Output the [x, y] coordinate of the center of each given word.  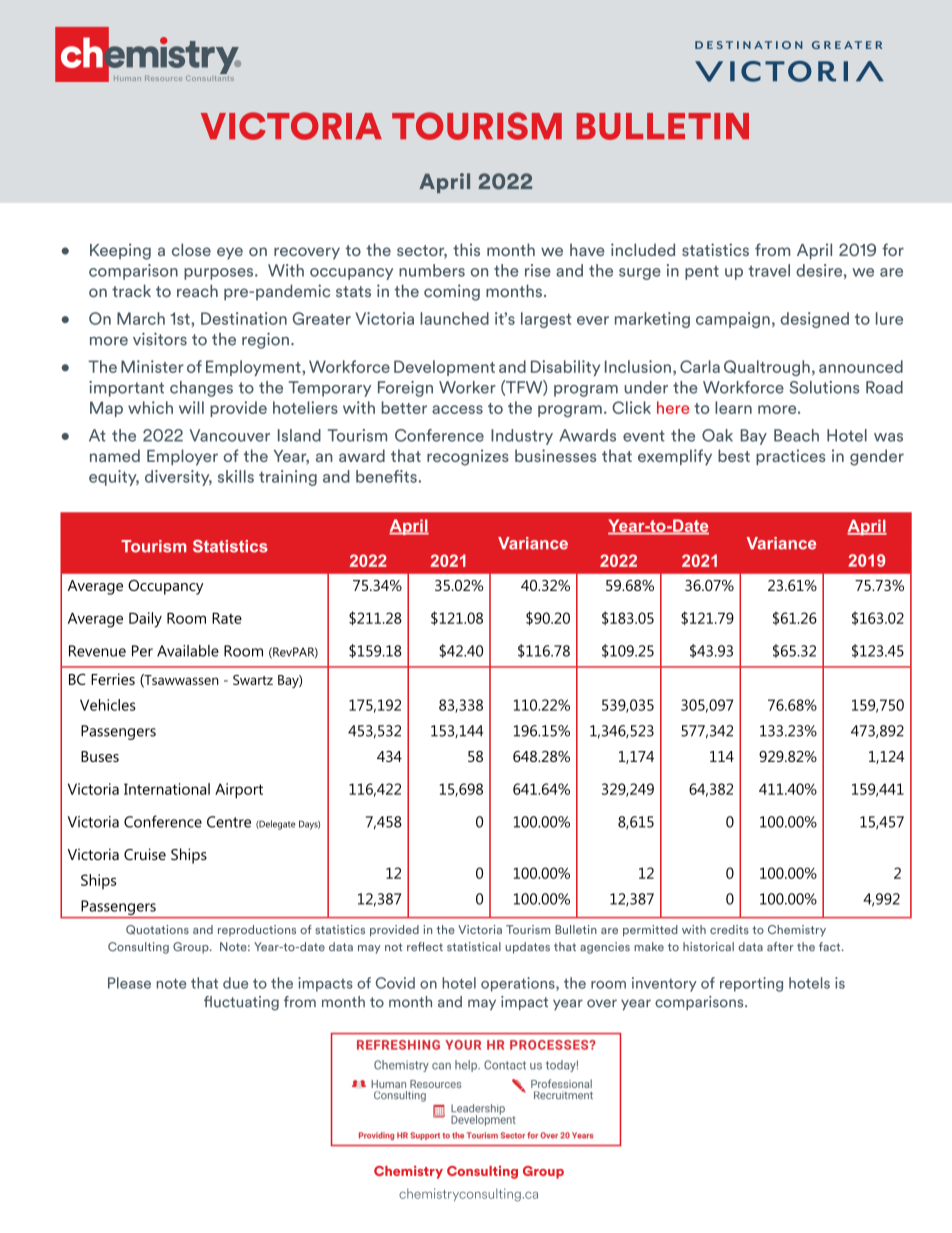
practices [791, 457]
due [235, 983]
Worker [467, 387]
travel [769, 270]
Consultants [210, 77]
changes [201, 389]
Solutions [824, 387]
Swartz [253, 680]
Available [188, 651]
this [466, 249]
